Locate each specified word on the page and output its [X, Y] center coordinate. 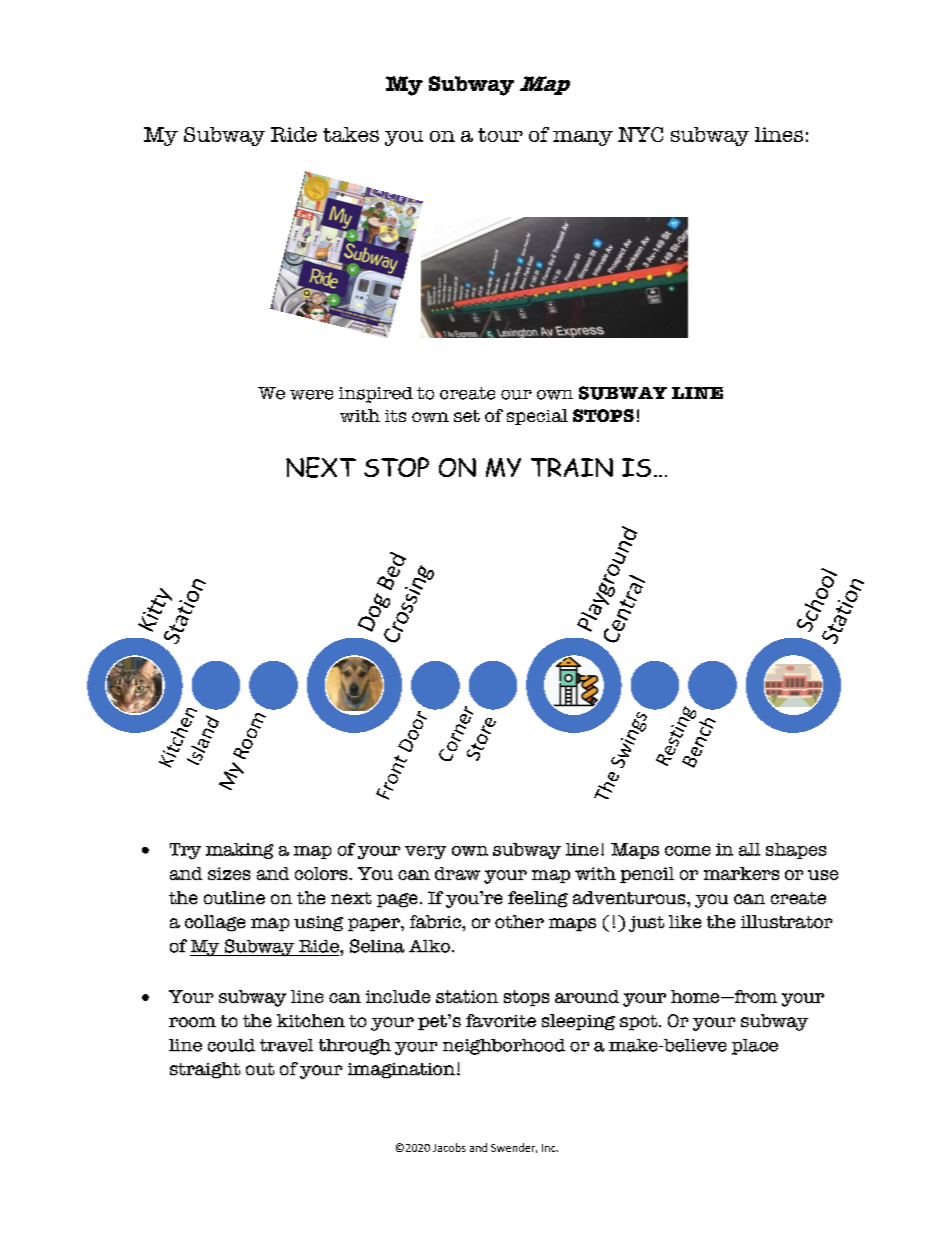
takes [351, 134]
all [749, 849]
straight [205, 1070]
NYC [640, 134]
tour [500, 135]
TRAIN [572, 467]
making [240, 851]
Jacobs [449, 1147]
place [755, 1047]
